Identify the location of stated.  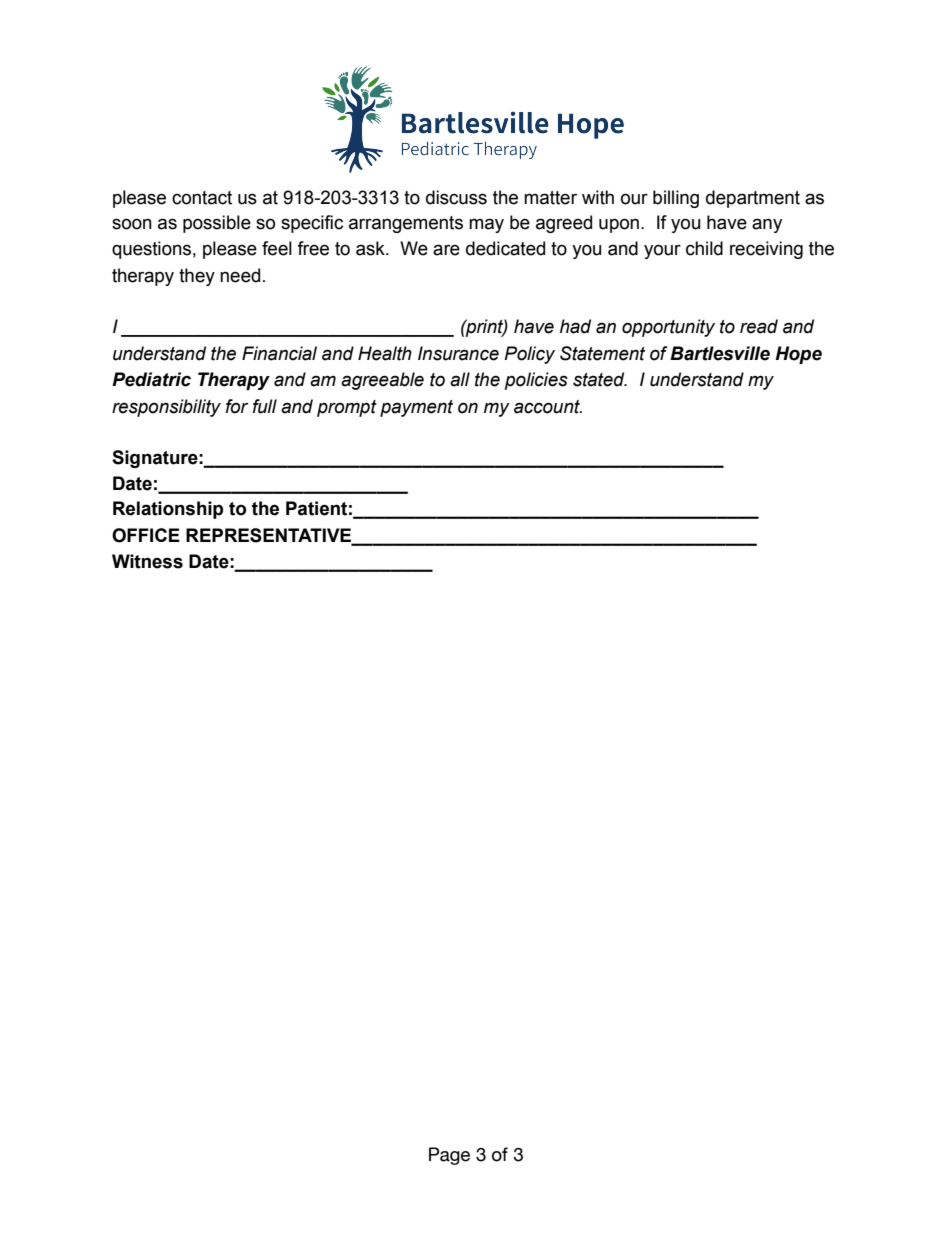
(600, 379).
